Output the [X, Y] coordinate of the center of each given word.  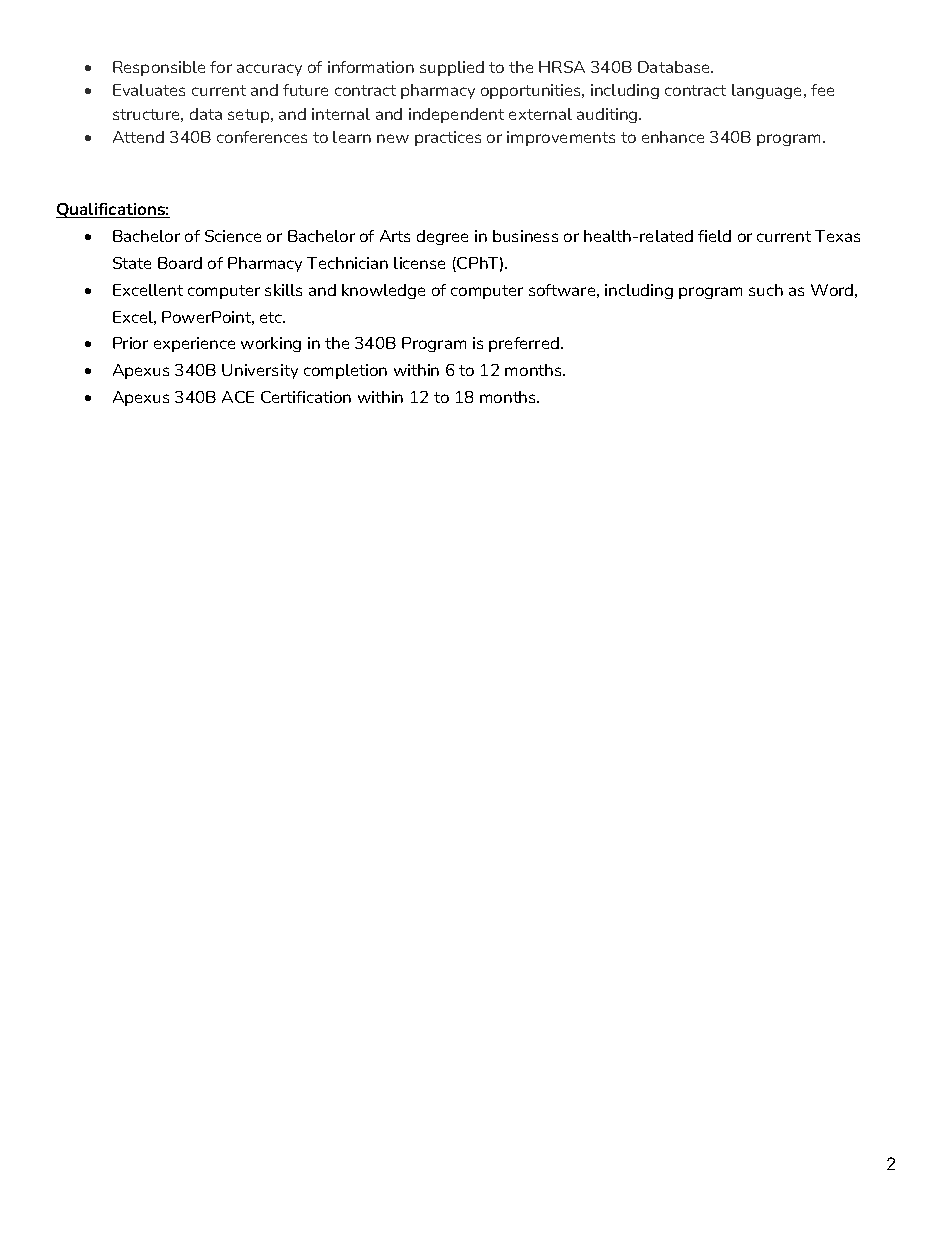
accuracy [269, 70]
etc [272, 317]
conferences [262, 137]
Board [180, 263]
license [419, 263]
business [525, 236]
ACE [238, 397]
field [714, 236]
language [768, 91]
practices [448, 138]
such [766, 290]
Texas [837, 236]
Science [233, 236]
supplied [452, 68]
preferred [524, 344]
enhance [673, 137]
